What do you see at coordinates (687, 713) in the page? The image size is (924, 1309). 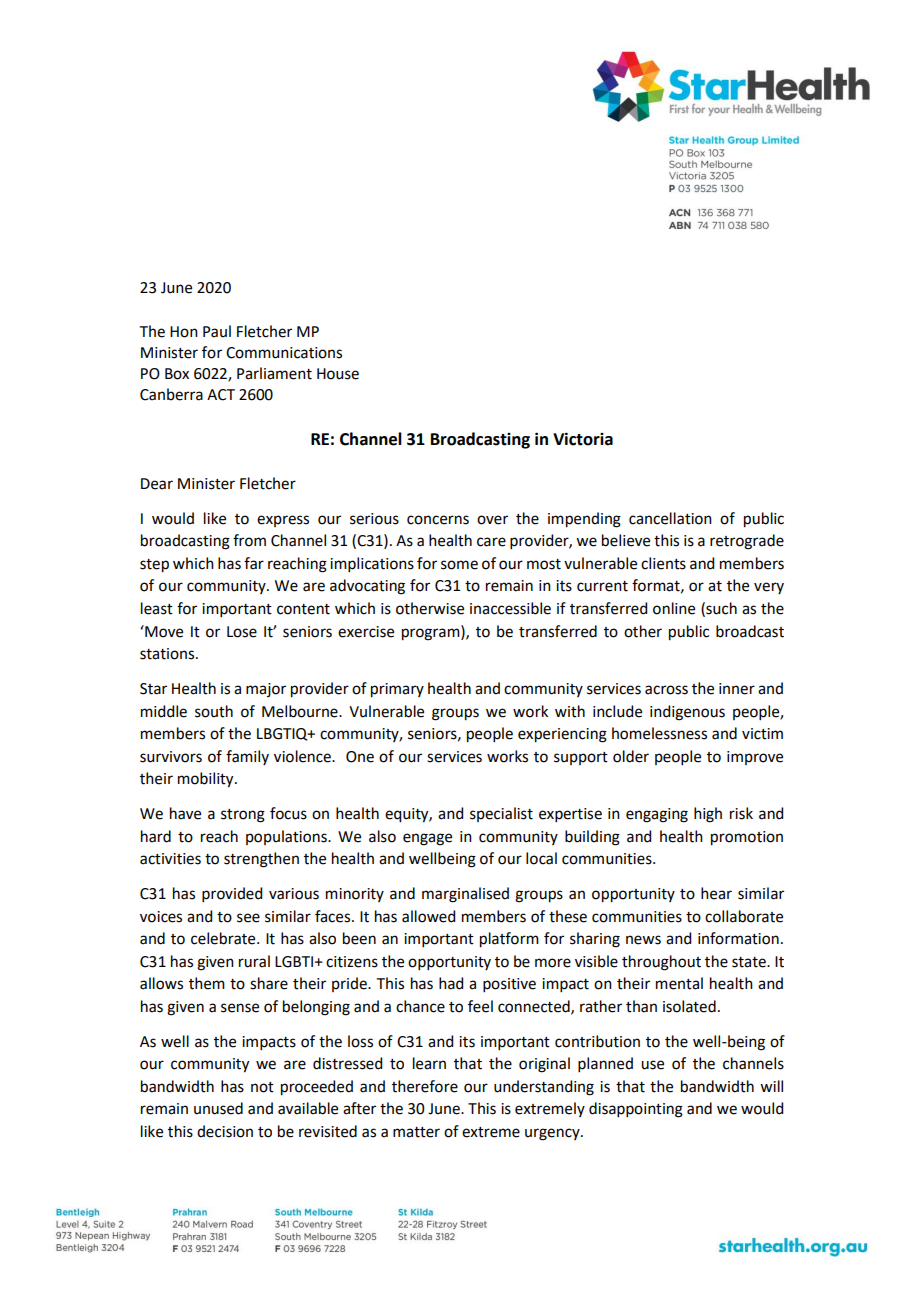 I see `indigenous` at bounding box center [687, 713].
